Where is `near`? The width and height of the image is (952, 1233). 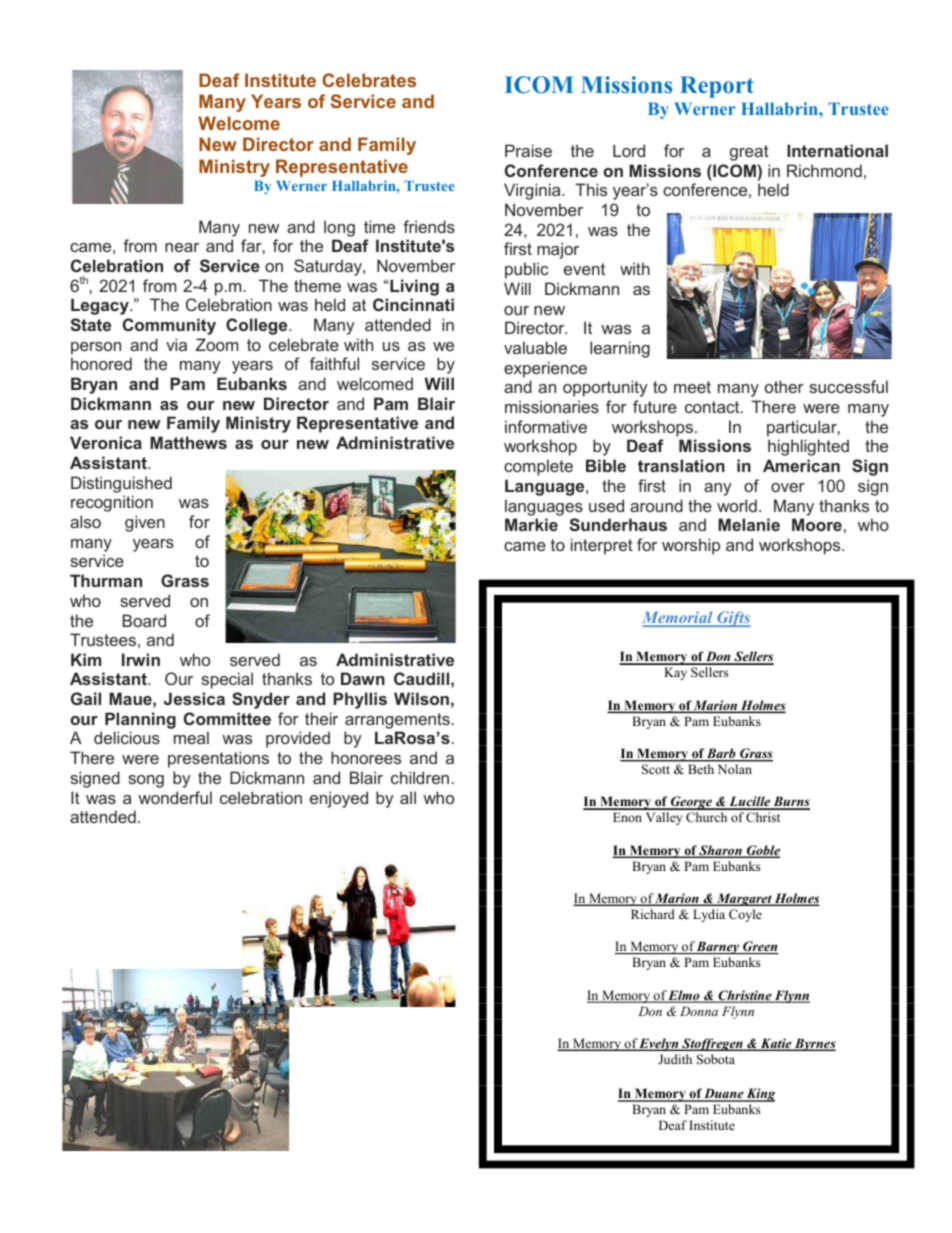 near is located at coordinates (182, 247).
